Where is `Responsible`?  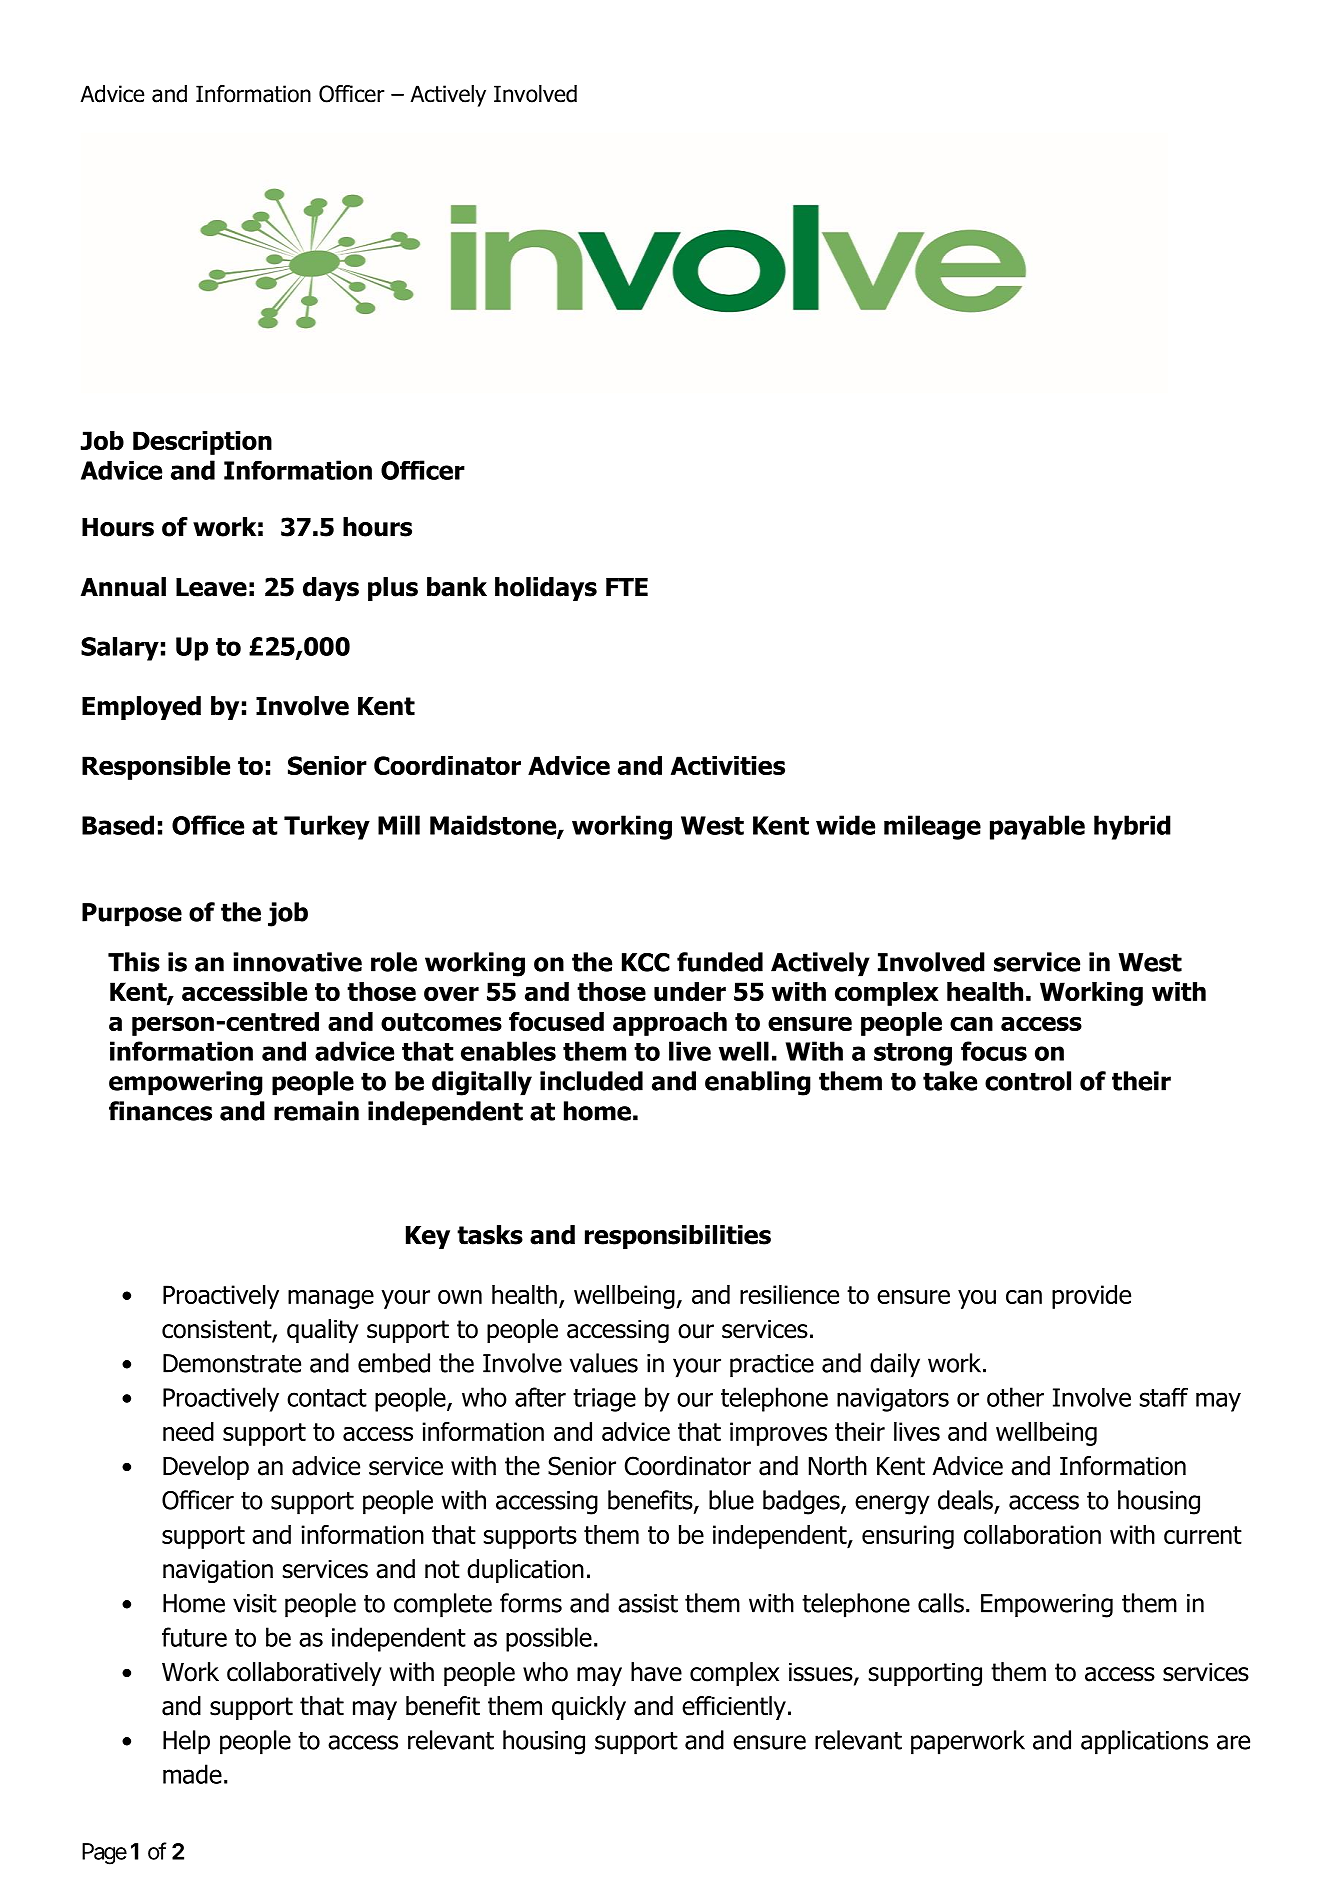
Responsible is located at coordinates (156, 768).
